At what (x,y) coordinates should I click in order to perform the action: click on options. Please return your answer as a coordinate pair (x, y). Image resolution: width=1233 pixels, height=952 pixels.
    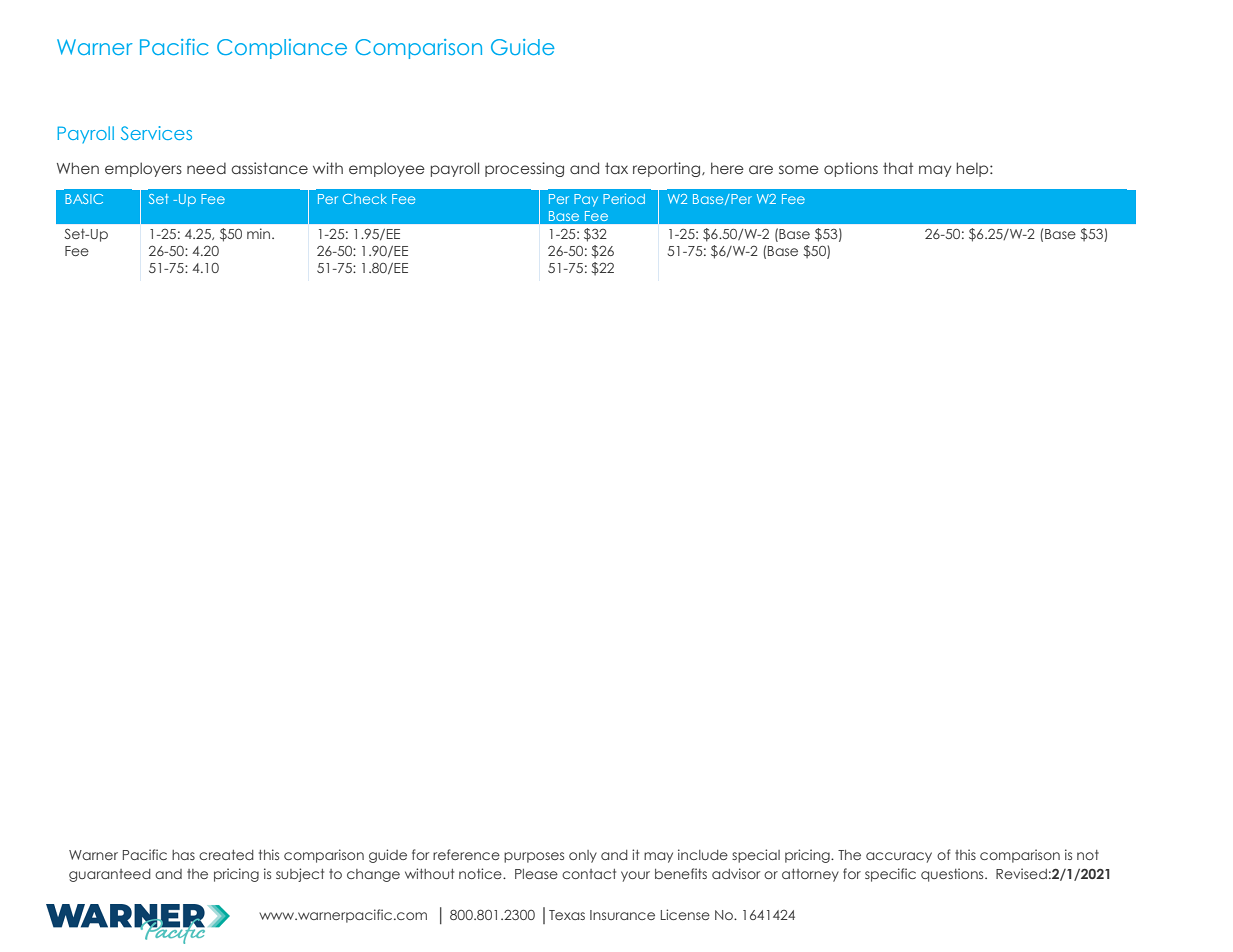
    Looking at the image, I should click on (851, 169).
